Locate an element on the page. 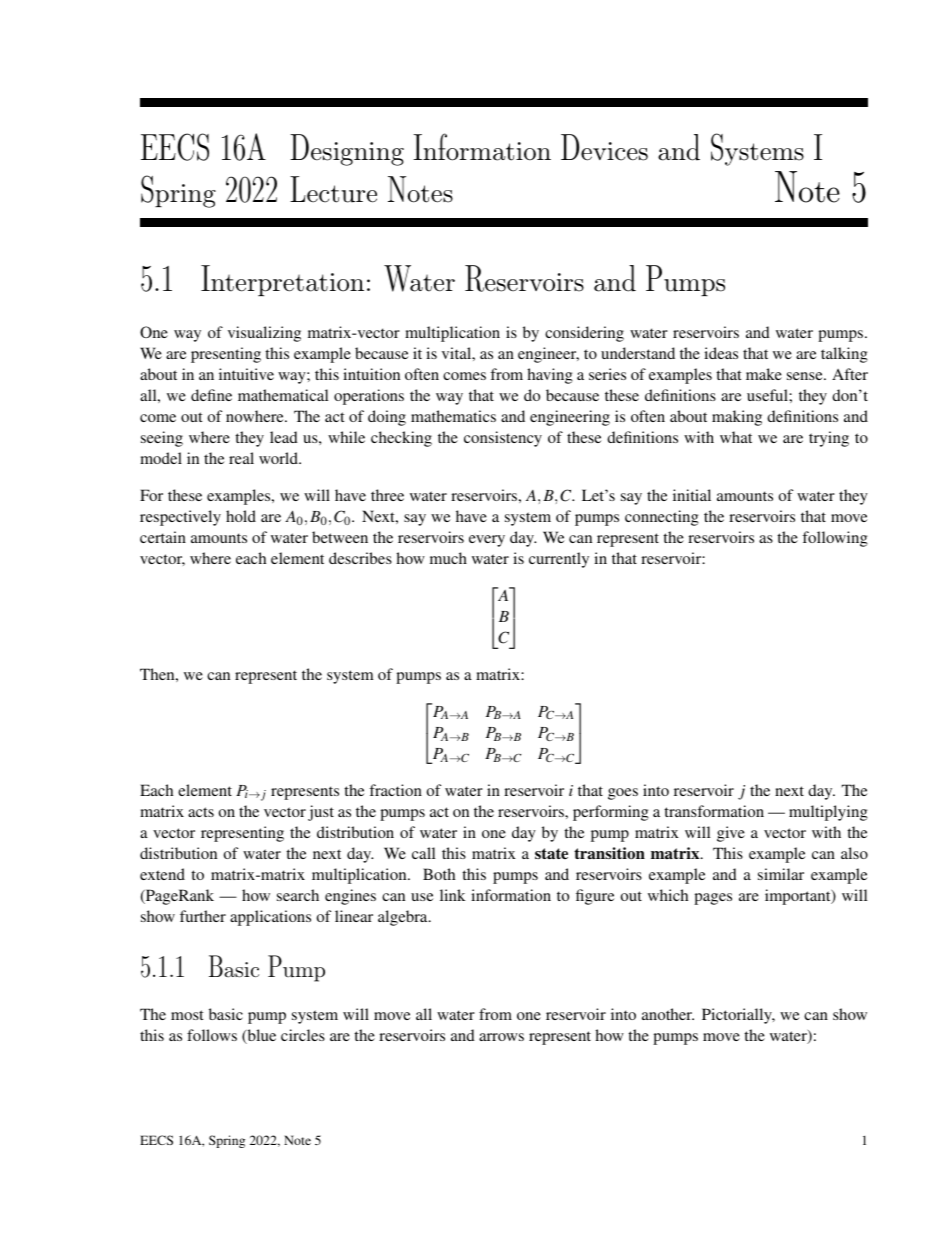 This image has height=1233, width=952. fraction is located at coordinates (395, 790).
